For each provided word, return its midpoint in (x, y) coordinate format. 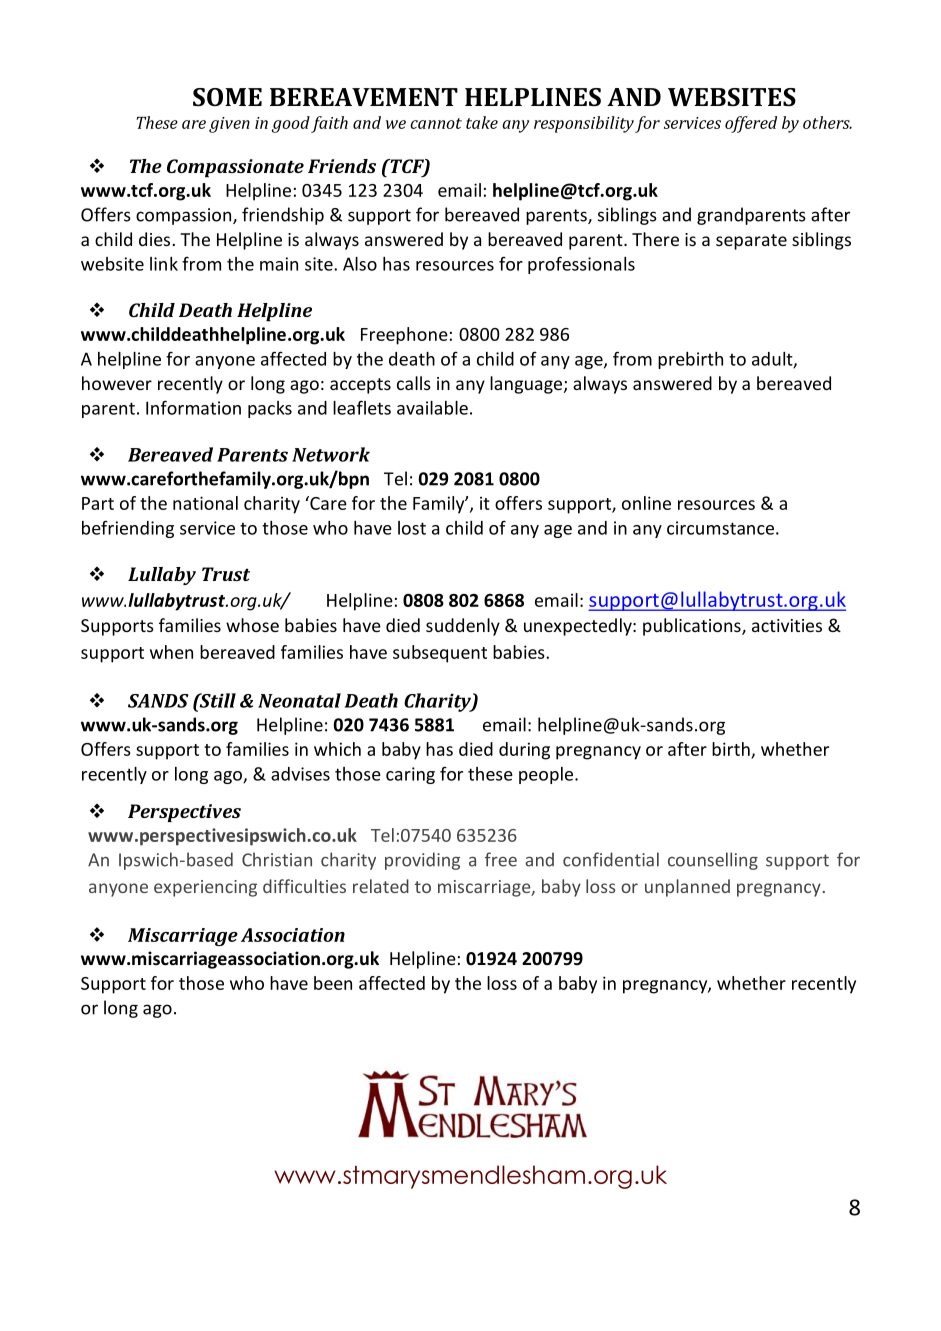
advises (300, 774)
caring (410, 775)
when (171, 652)
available (432, 408)
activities (787, 625)
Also (360, 264)
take (482, 122)
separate (751, 242)
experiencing (205, 888)
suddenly (463, 627)
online (646, 503)
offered (751, 124)
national (205, 503)
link (164, 264)
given (229, 125)
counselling (713, 861)
